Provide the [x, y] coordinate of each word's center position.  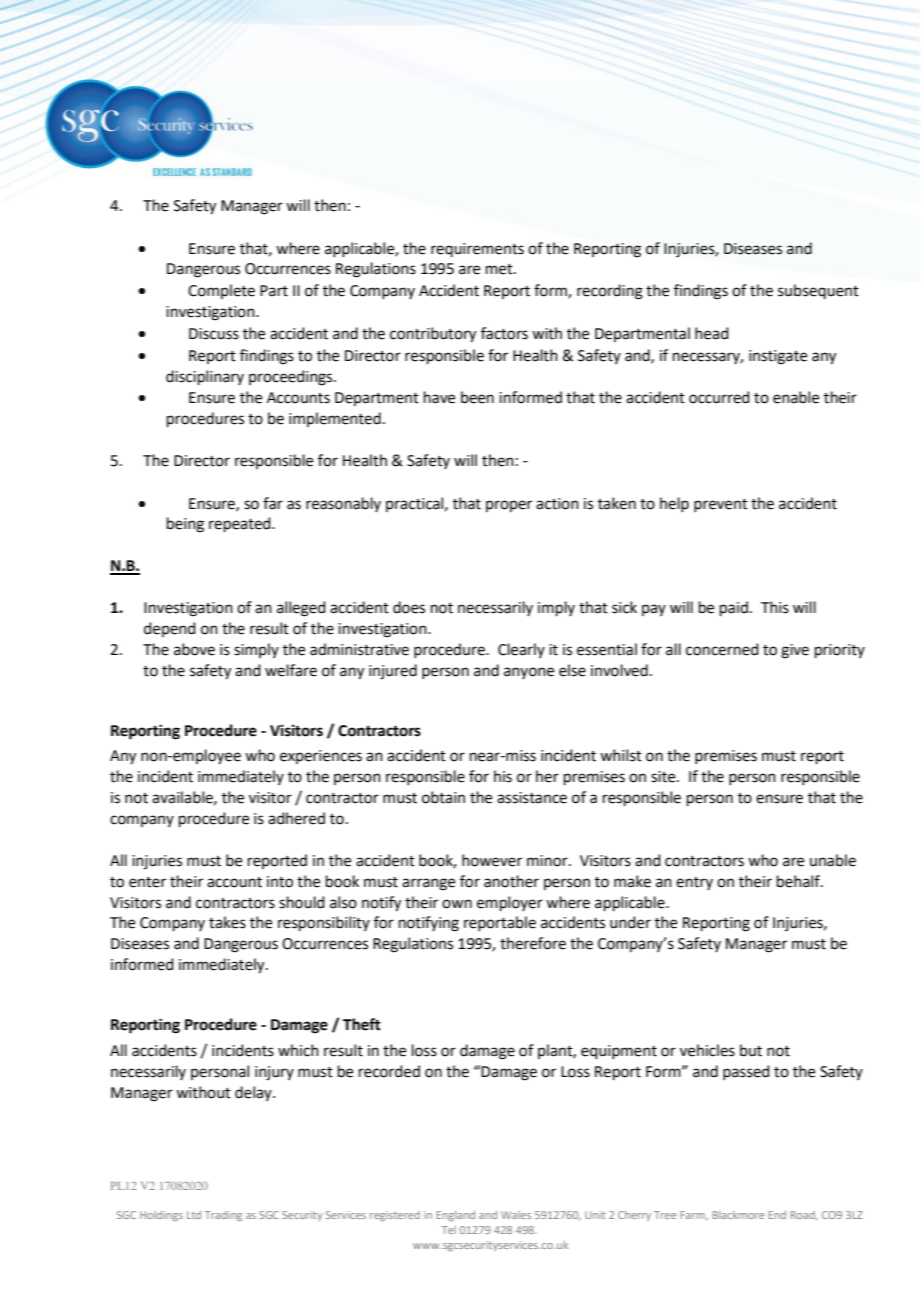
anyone [529, 673]
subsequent [818, 291]
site [664, 777]
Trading [223, 1216]
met [500, 269]
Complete [221, 291]
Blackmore [738, 1215]
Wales [516, 1215]
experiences [321, 757]
